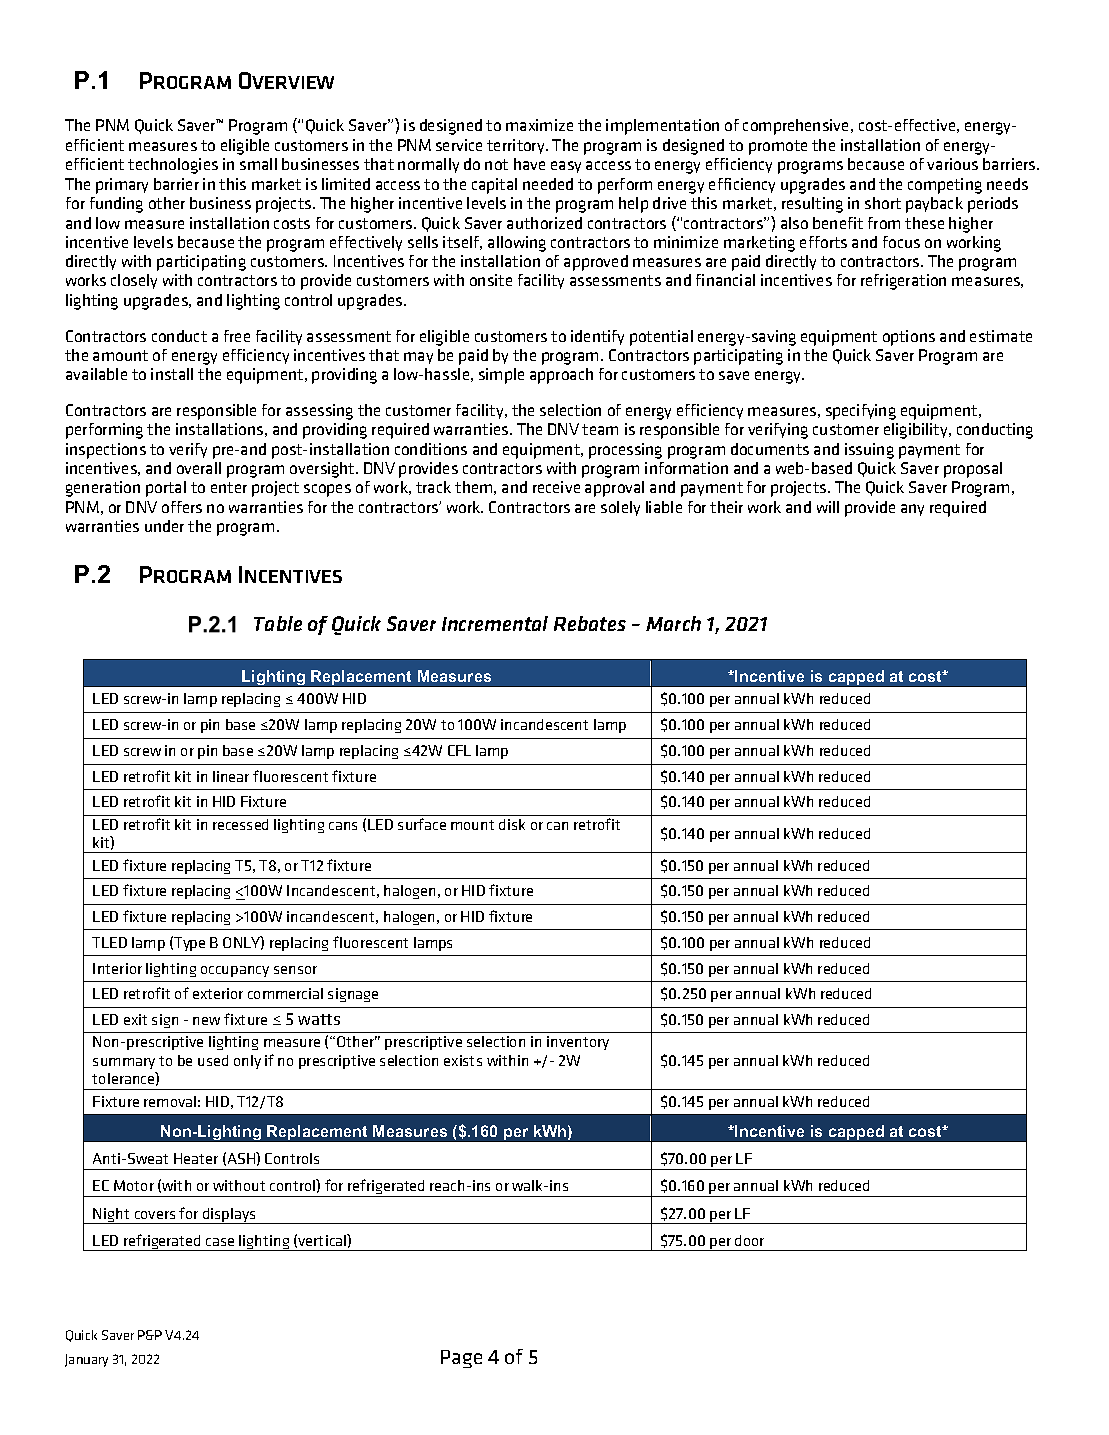 The height and width of the screenshot is (1435, 1109). I want to click on any, so click(912, 510).
